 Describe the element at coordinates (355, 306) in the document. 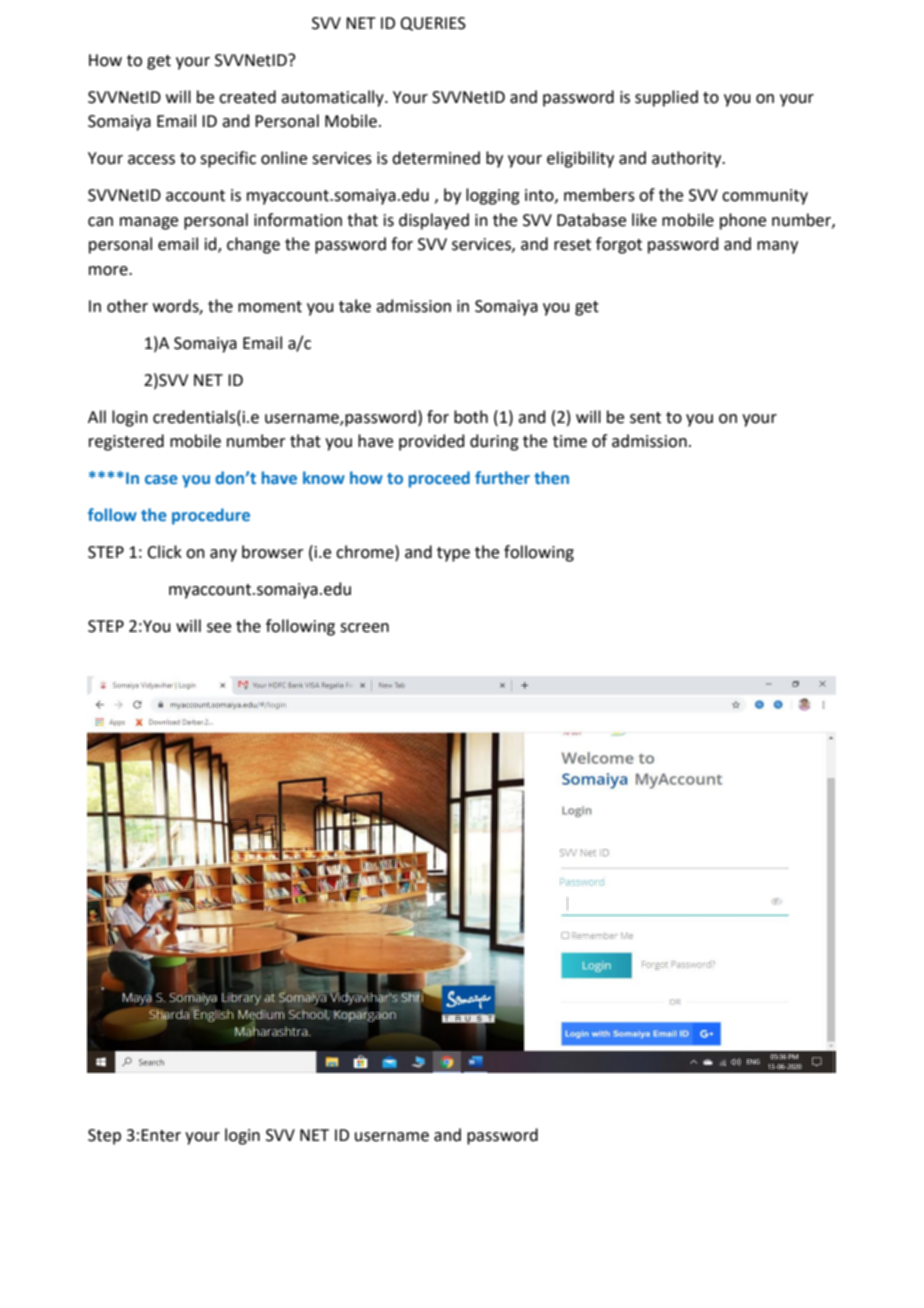

I see `take` at that location.
